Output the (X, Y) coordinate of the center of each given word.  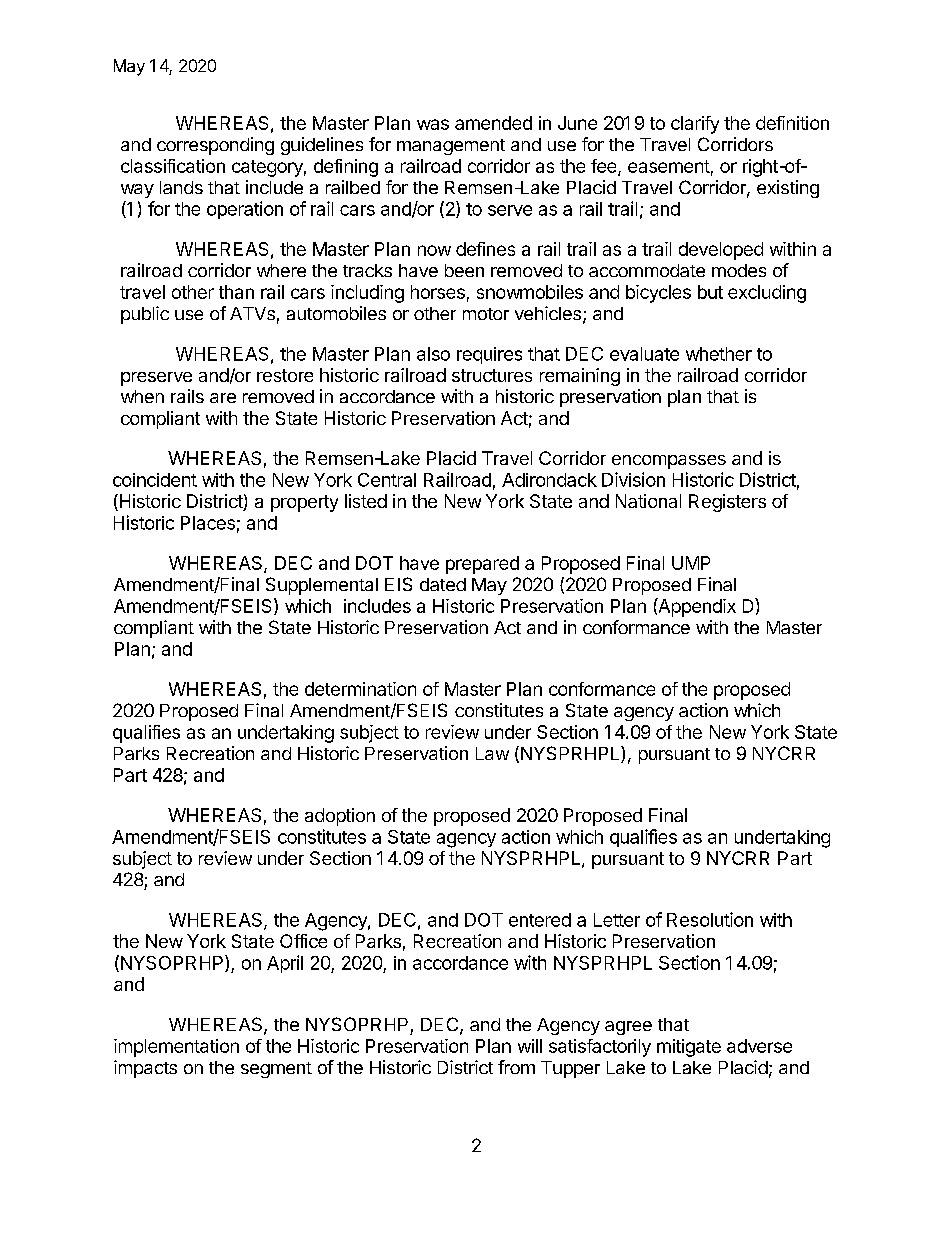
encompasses (669, 462)
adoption (340, 817)
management (451, 147)
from (516, 1067)
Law (492, 753)
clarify (695, 125)
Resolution (710, 919)
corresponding (215, 146)
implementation (176, 1048)
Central (387, 480)
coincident (155, 480)
